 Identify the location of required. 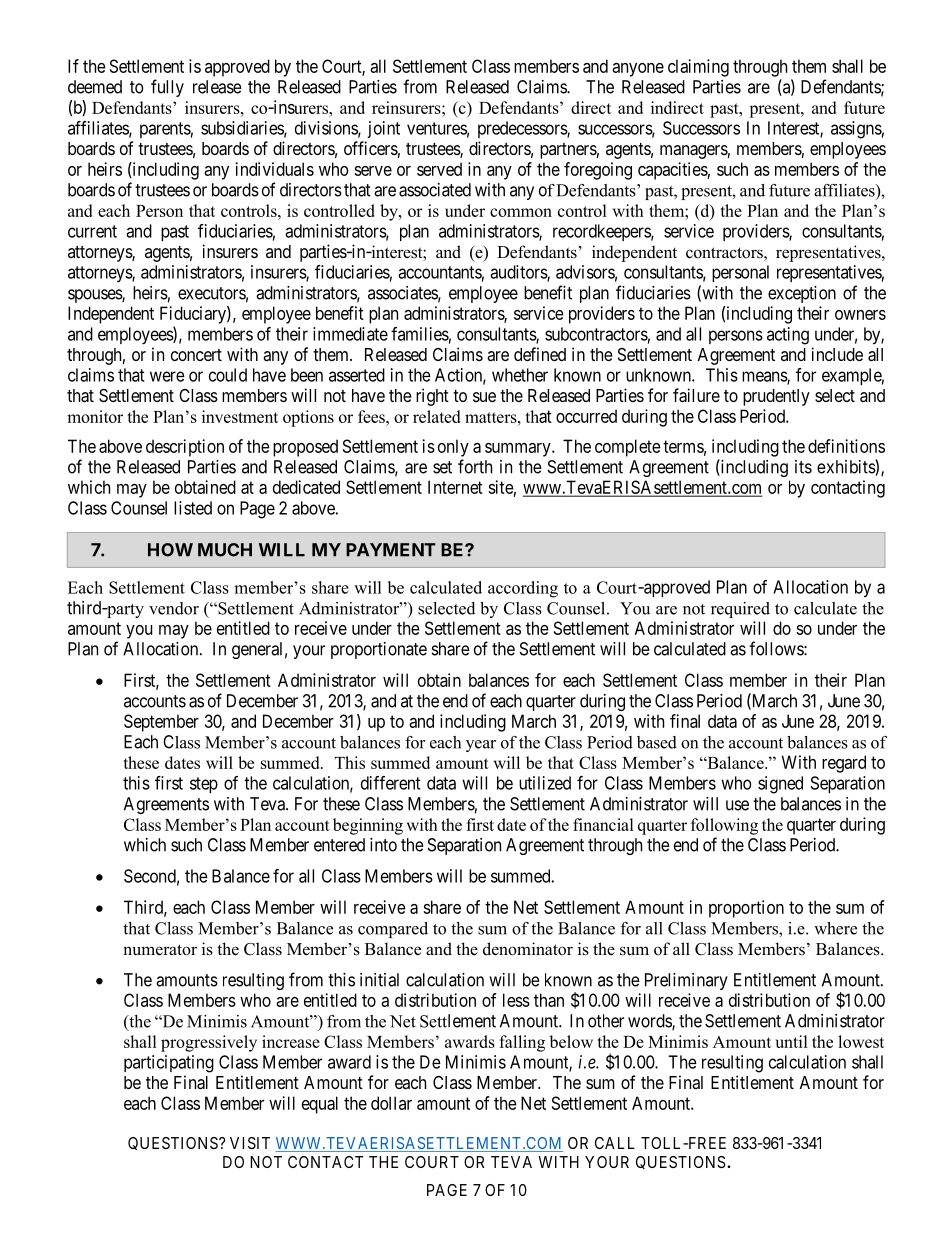
(740, 610).
